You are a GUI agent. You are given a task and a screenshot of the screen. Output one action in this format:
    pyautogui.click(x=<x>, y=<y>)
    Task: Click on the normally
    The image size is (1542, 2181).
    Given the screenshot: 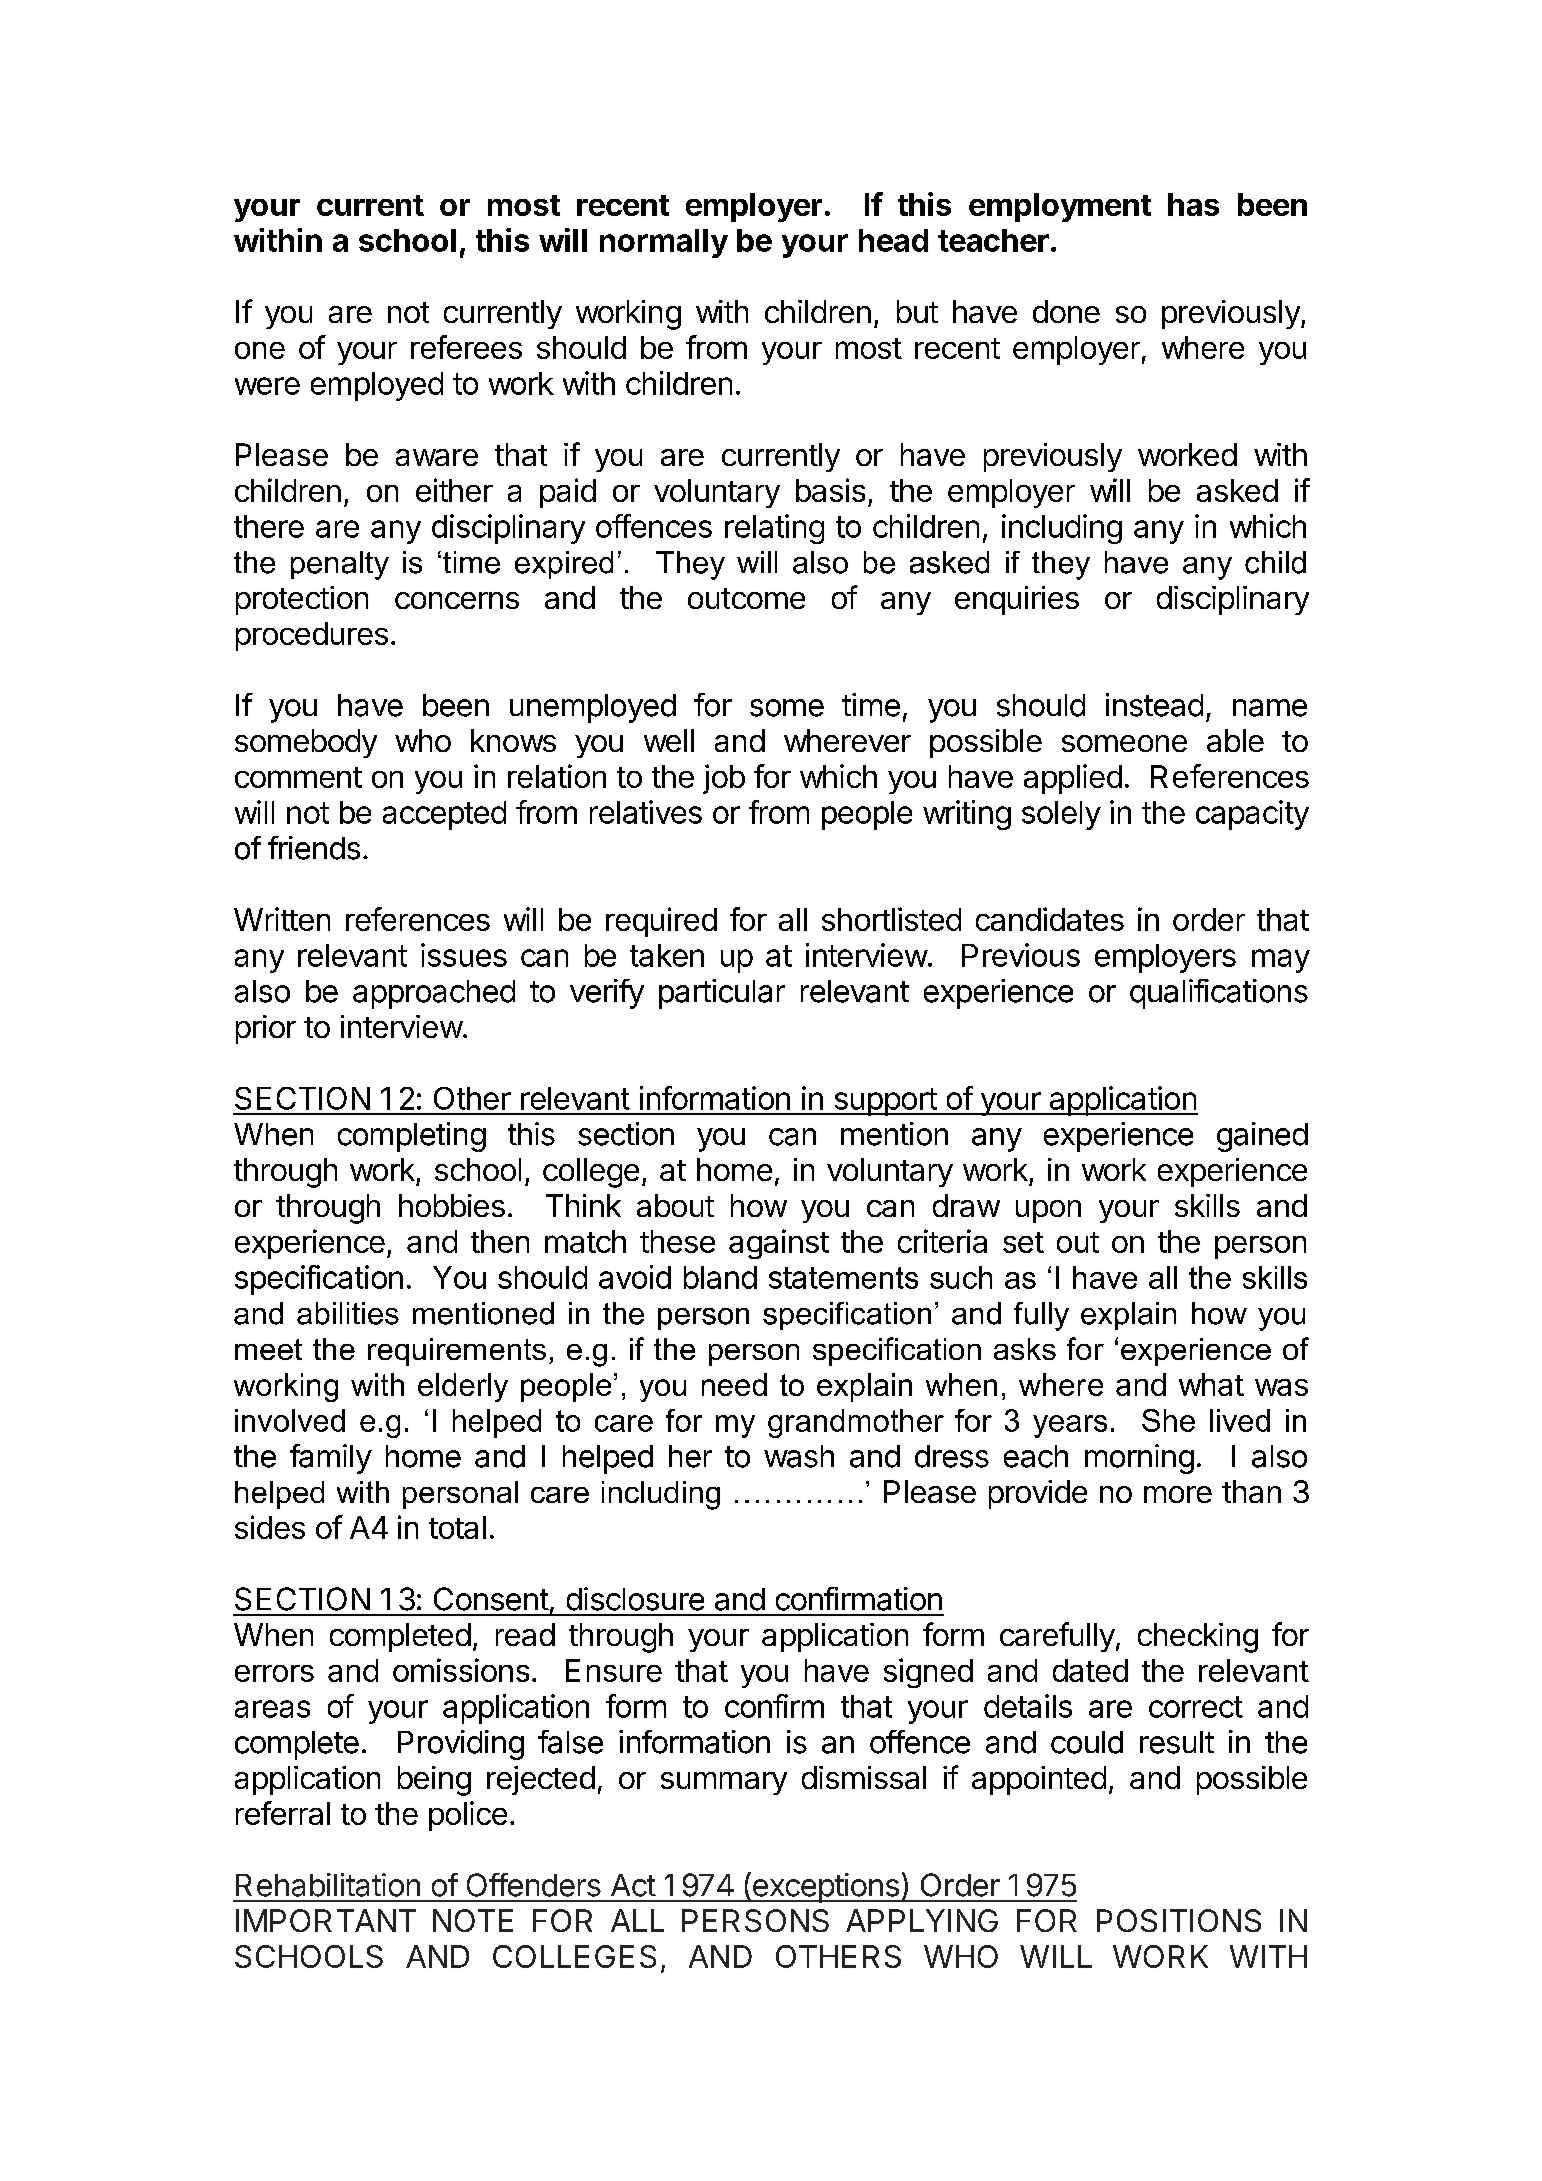 What is the action you would take?
    pyautogui.click(x=664, y=243)
